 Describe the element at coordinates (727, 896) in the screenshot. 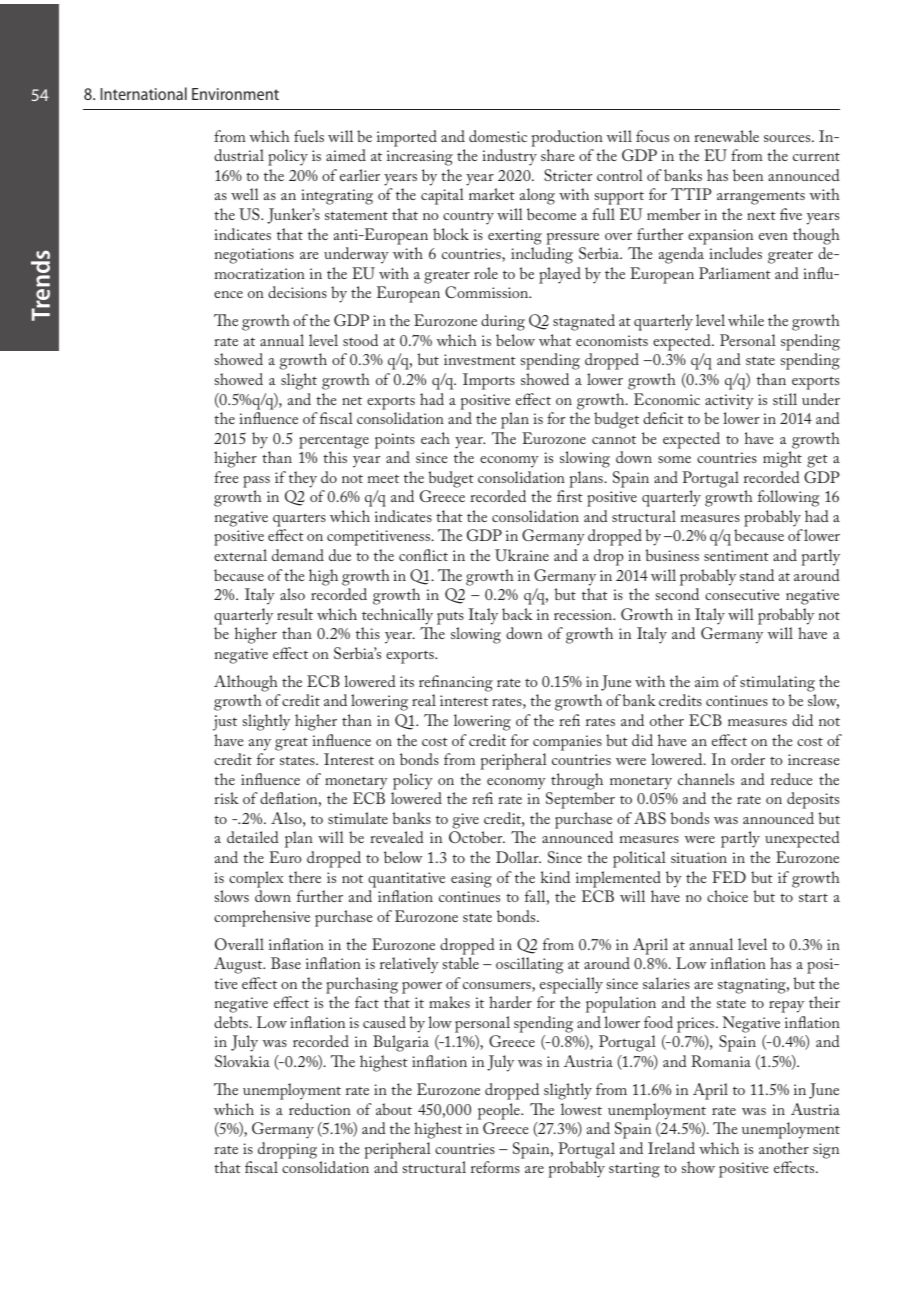

I see `choice` at that location.
